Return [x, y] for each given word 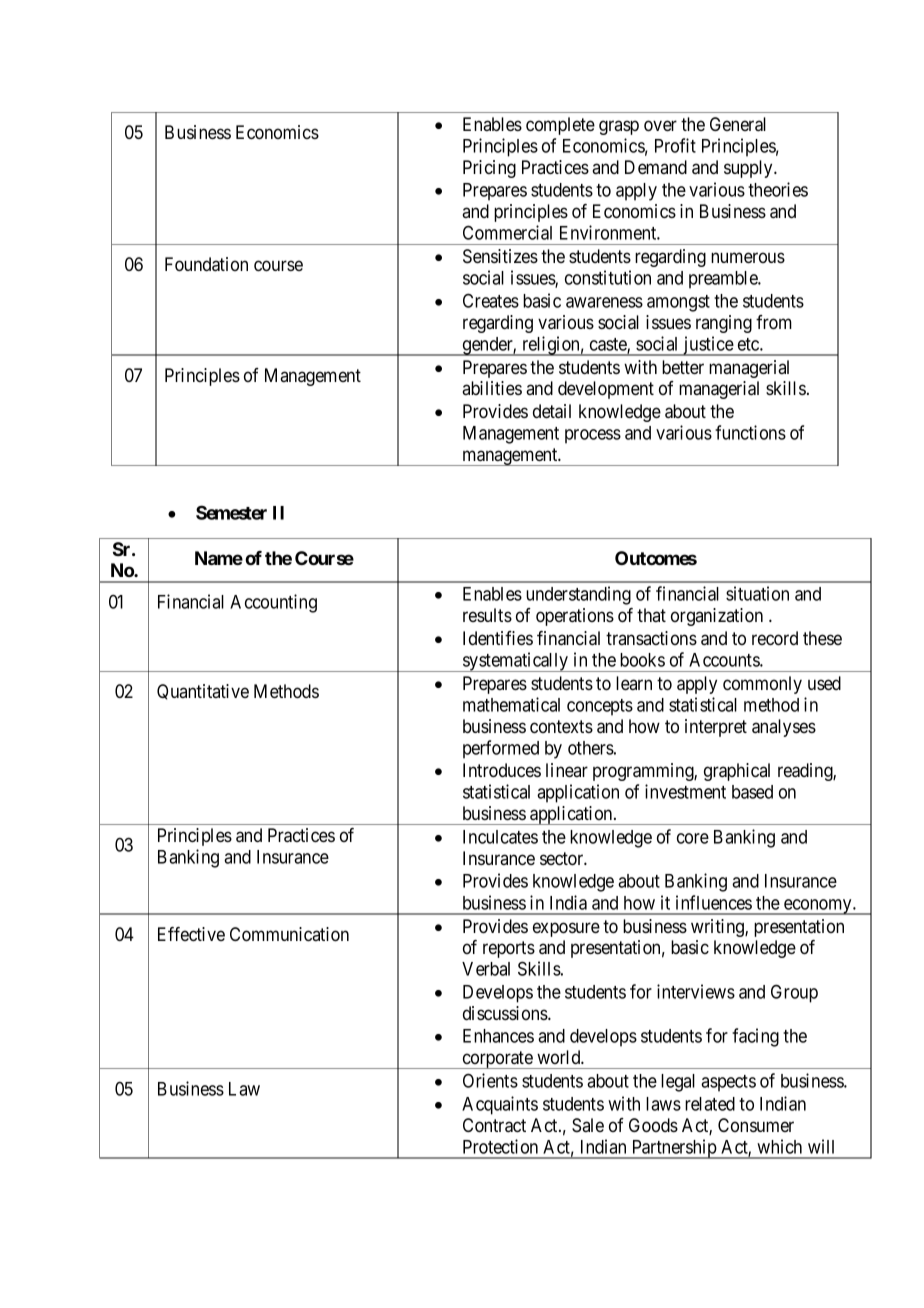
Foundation [206, 264]
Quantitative [203, 692]
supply [749, 169]
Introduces [502, 770]
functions [750, 432]
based [752, 792]
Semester [231, 512]
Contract [494, 1125]
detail [552, 411]
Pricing [489, 169]
